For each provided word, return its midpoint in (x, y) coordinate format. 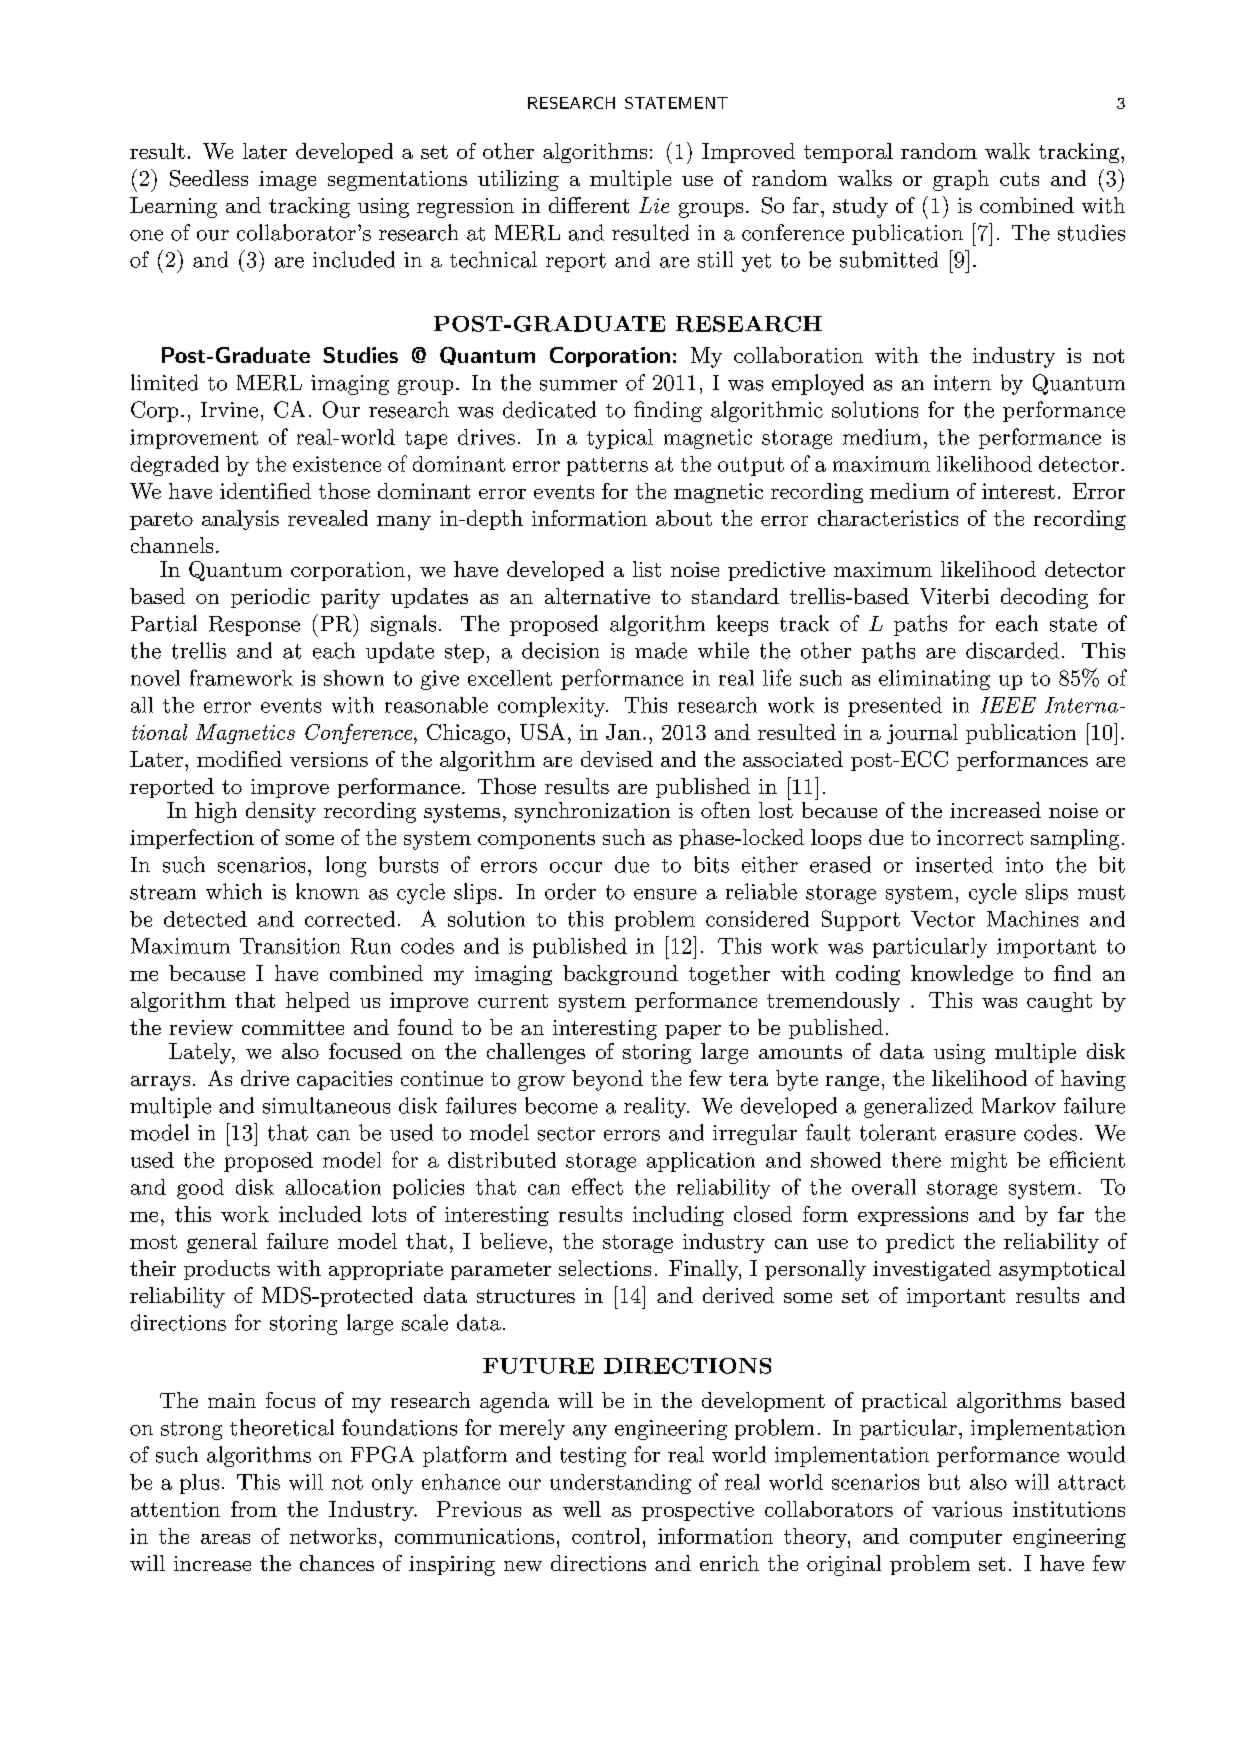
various (967, 1509)
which (234, 891)
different (589, 205)
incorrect (980, 837)
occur (576, 867)
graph (961, 180)
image (287, 181)
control (606, 1536)
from (254, 1509)
